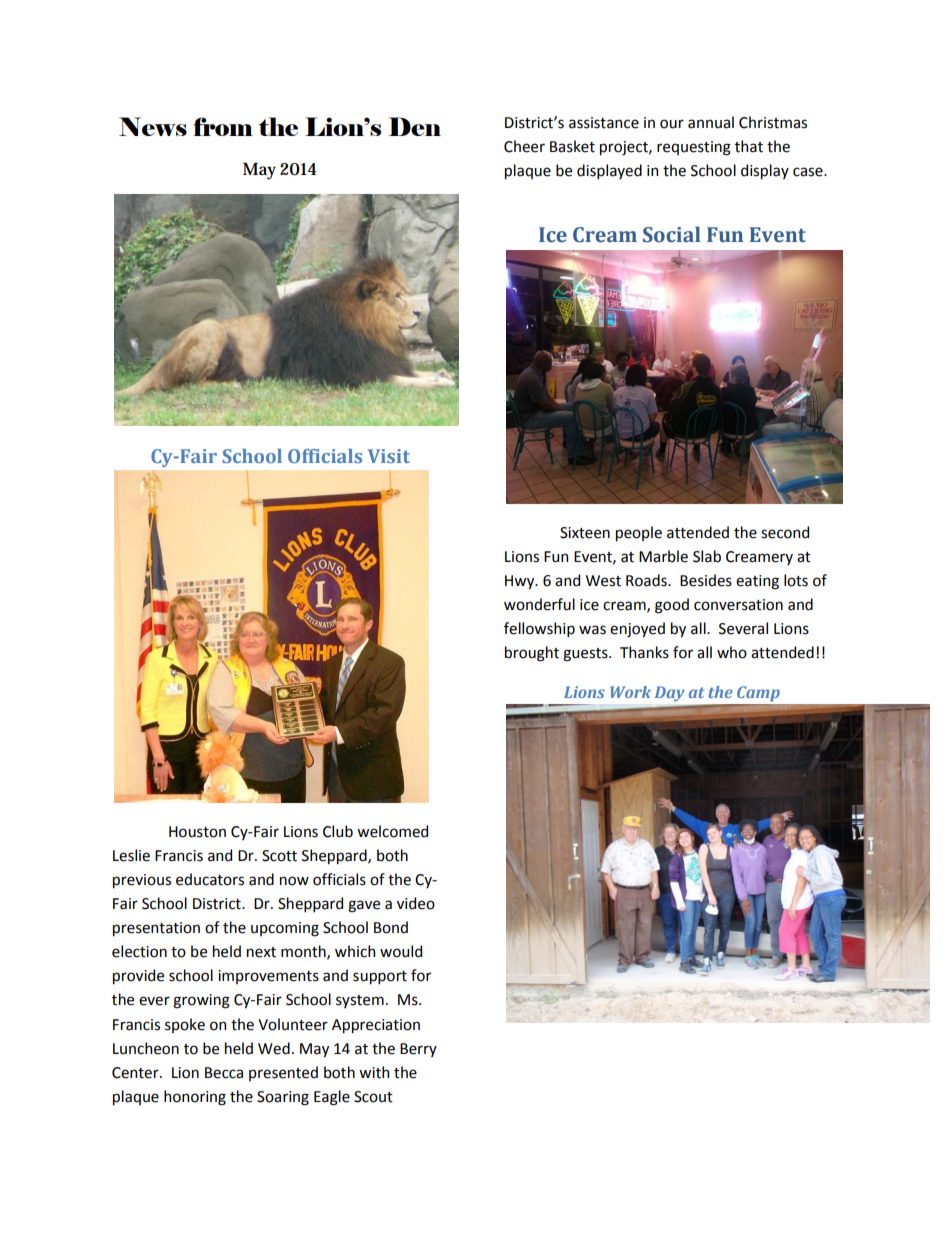 The image size is (952, 1233). What do you see at coordinates (694, 148) in the image?
I see `requesting` at bounding box center [694, 148].
